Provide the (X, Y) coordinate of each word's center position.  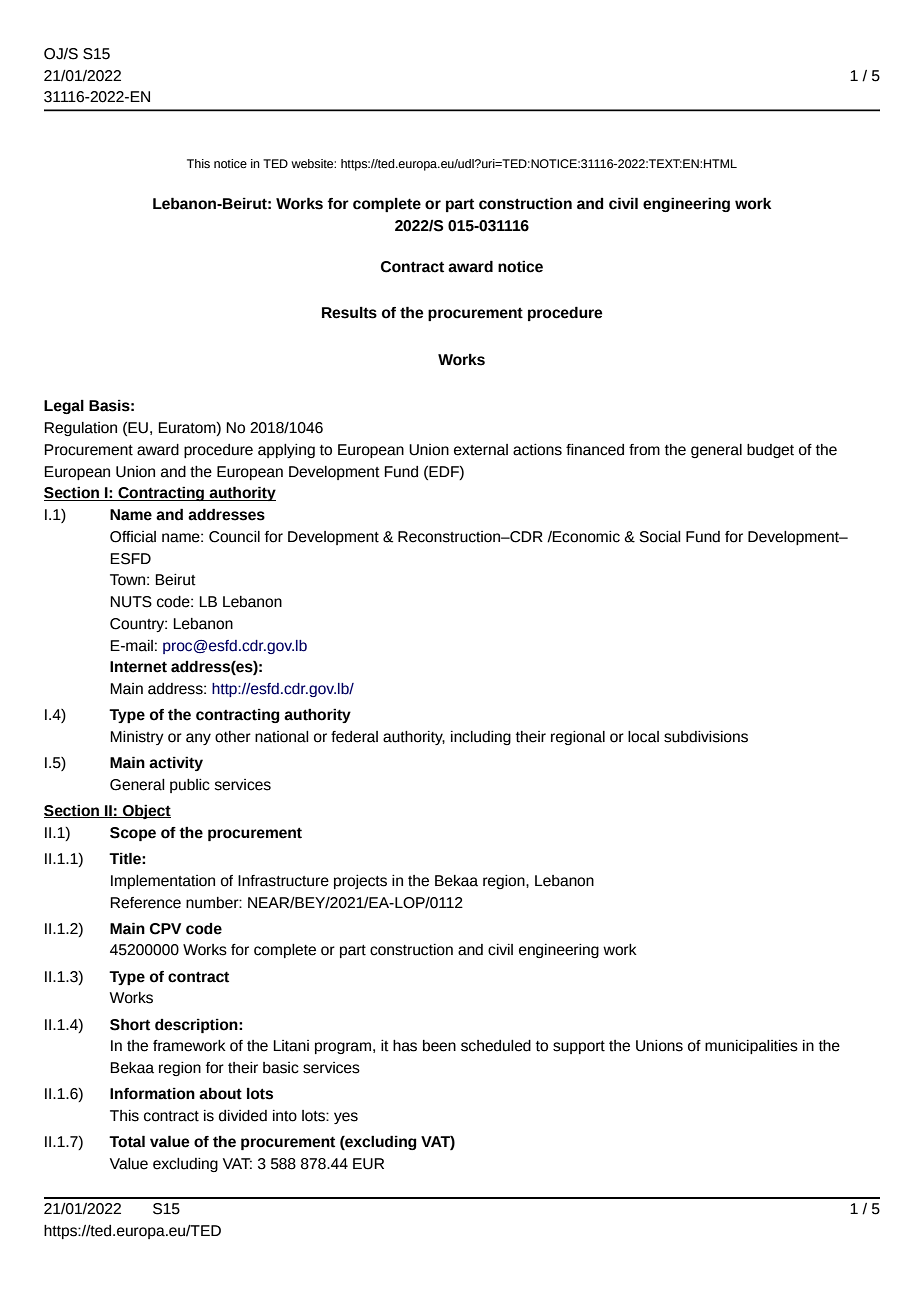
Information (152, 1094)
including (481, 738)
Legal (64, 407)
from (644, 450)
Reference (145, 903)
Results (349, 313)
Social (660, 537)
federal (354, 737)
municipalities (751, 1047)
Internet (138, 667)
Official (133, 537)
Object (146, 811)
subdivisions (706, 737)
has (405, 1046)
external (481, 450)
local (643, 737)
